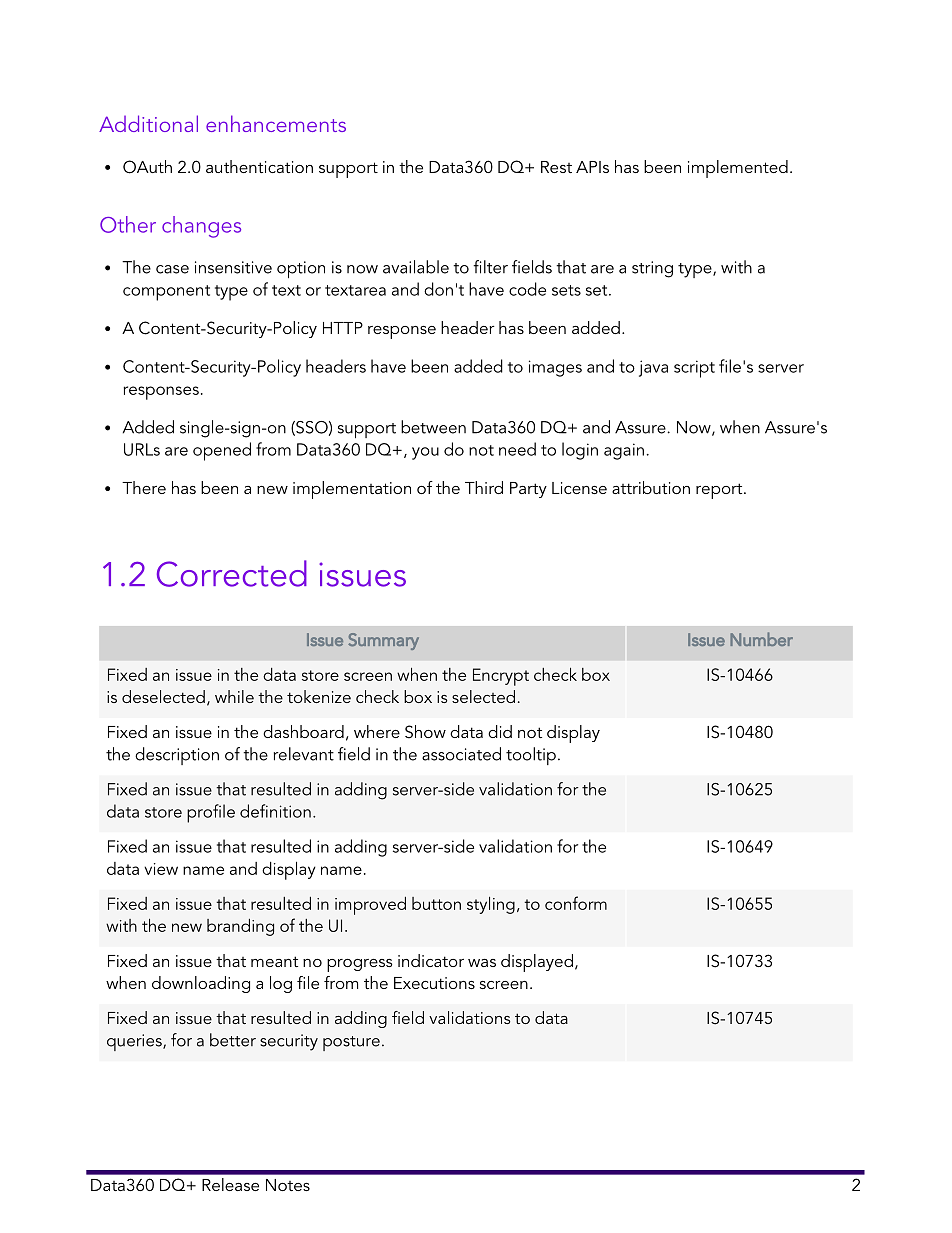  Describe the element at coordinates (234, 696) in the screenshot. I see `while` at that location.
